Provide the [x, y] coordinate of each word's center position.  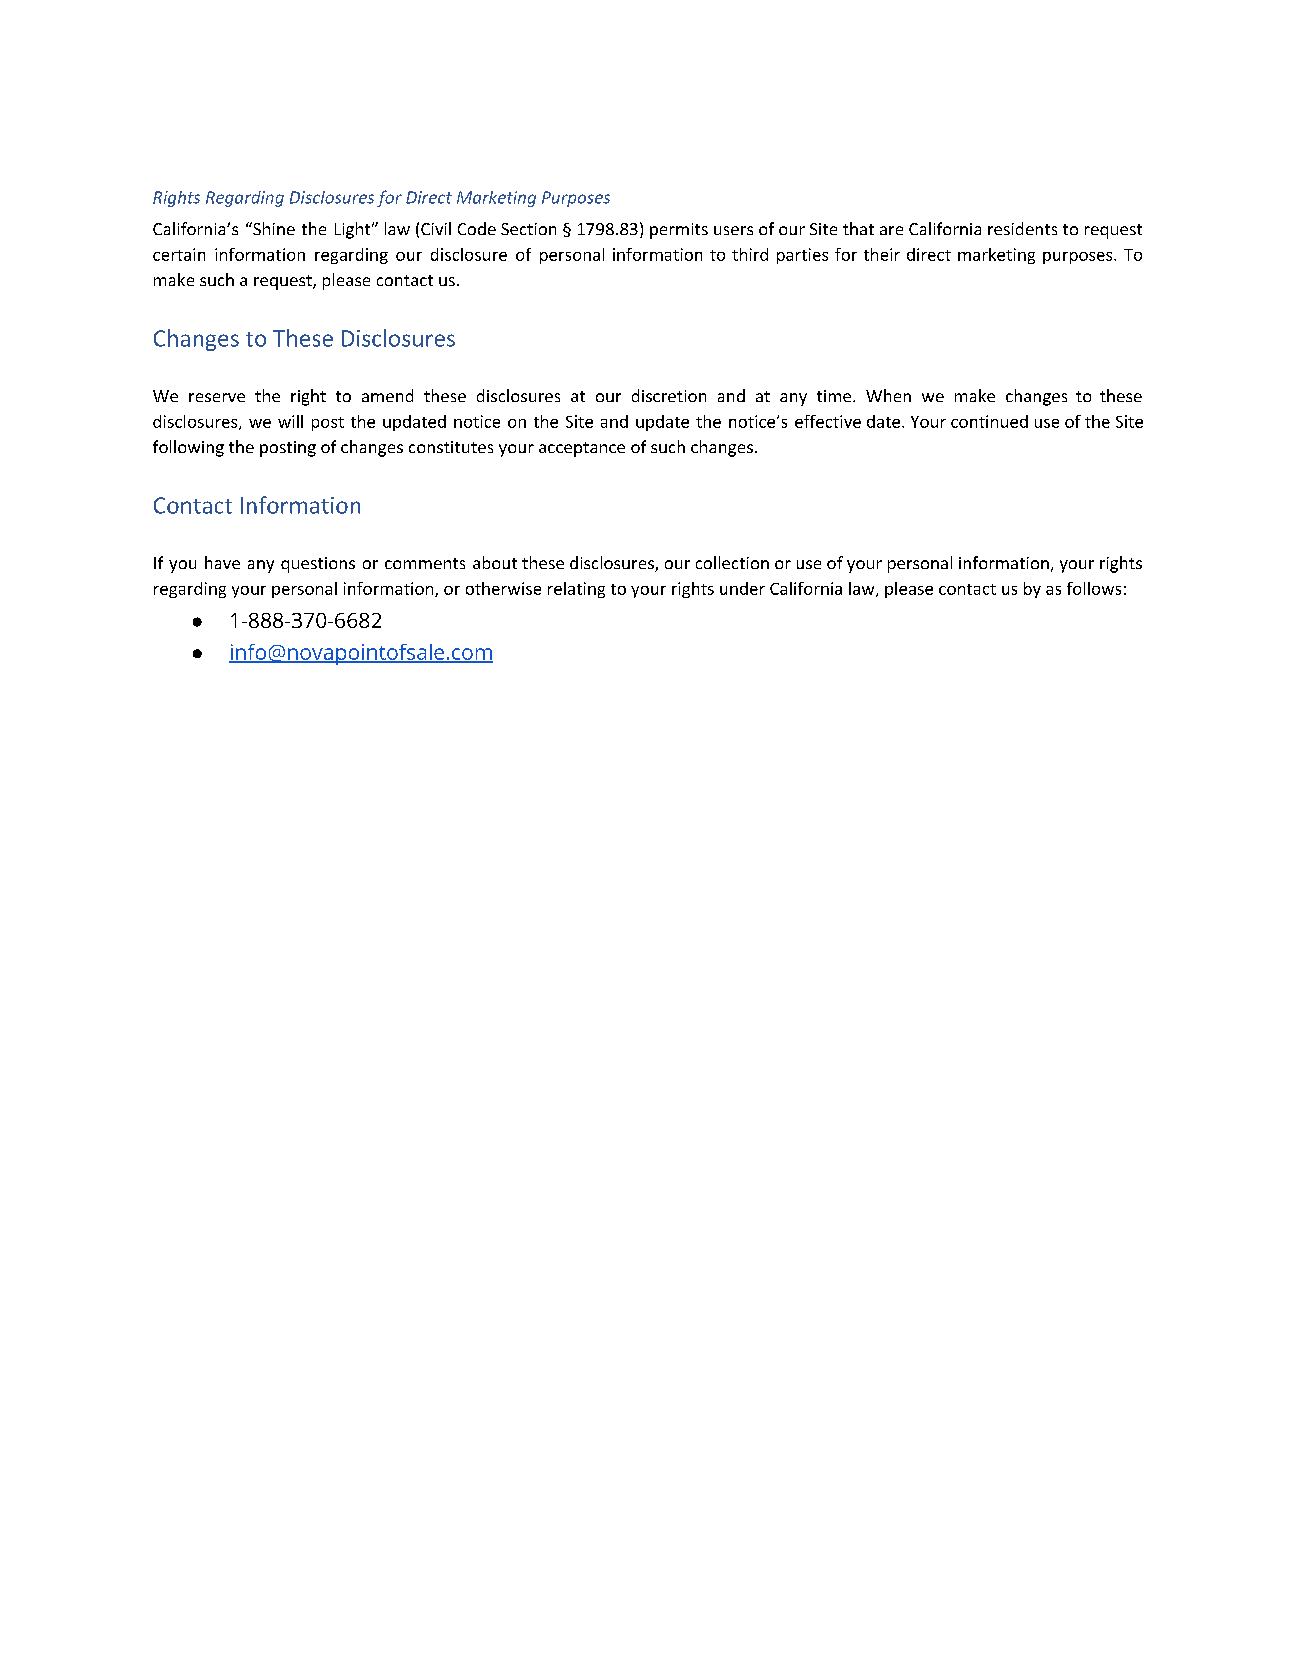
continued [989, 421]
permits [679, 231]
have [222, 562]
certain [179, 254]
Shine [273, 228]
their [882, 254]
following [188, 448]
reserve [217, 397]
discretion [669, 395]
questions [318, 565]
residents [1022, 228]
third [750, 254]
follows [1094, 588]
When [888, 395]
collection [732, 562]
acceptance [582, 449]
